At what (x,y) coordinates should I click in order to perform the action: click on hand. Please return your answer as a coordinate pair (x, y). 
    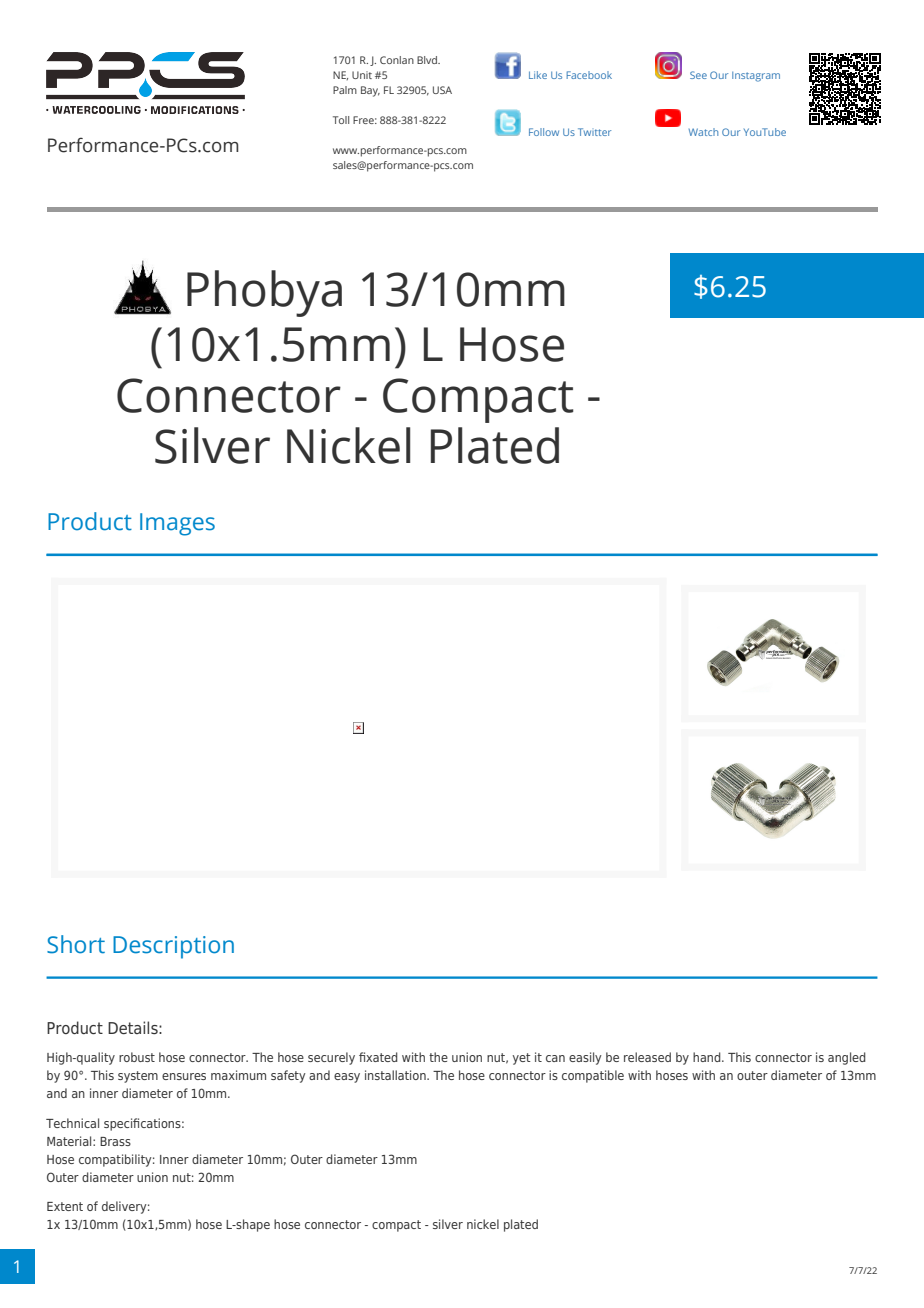
    Looking at the image, I should click on (708, 1057).
